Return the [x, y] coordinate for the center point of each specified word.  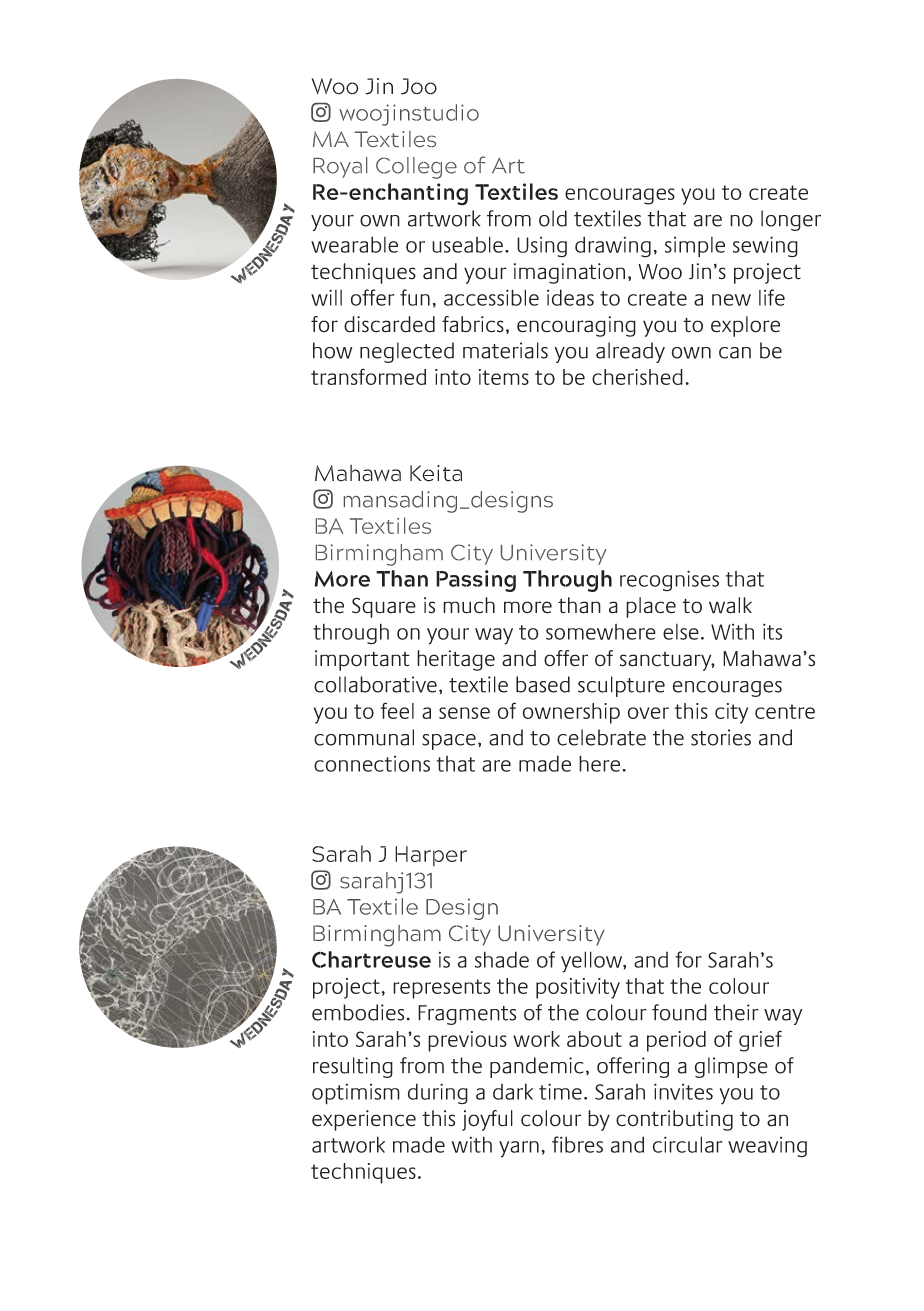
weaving [767, 1147]
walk [730, 605]
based [543, 684]
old [553, 218]
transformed [368, 376]
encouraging [576, 326]
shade [502, 959]
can [735, 353]
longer [791, 220]
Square [384, 607]
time [560, 1091]
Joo [419, 86]
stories [721, 737]
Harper [431, 856]
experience [364, 1120]
